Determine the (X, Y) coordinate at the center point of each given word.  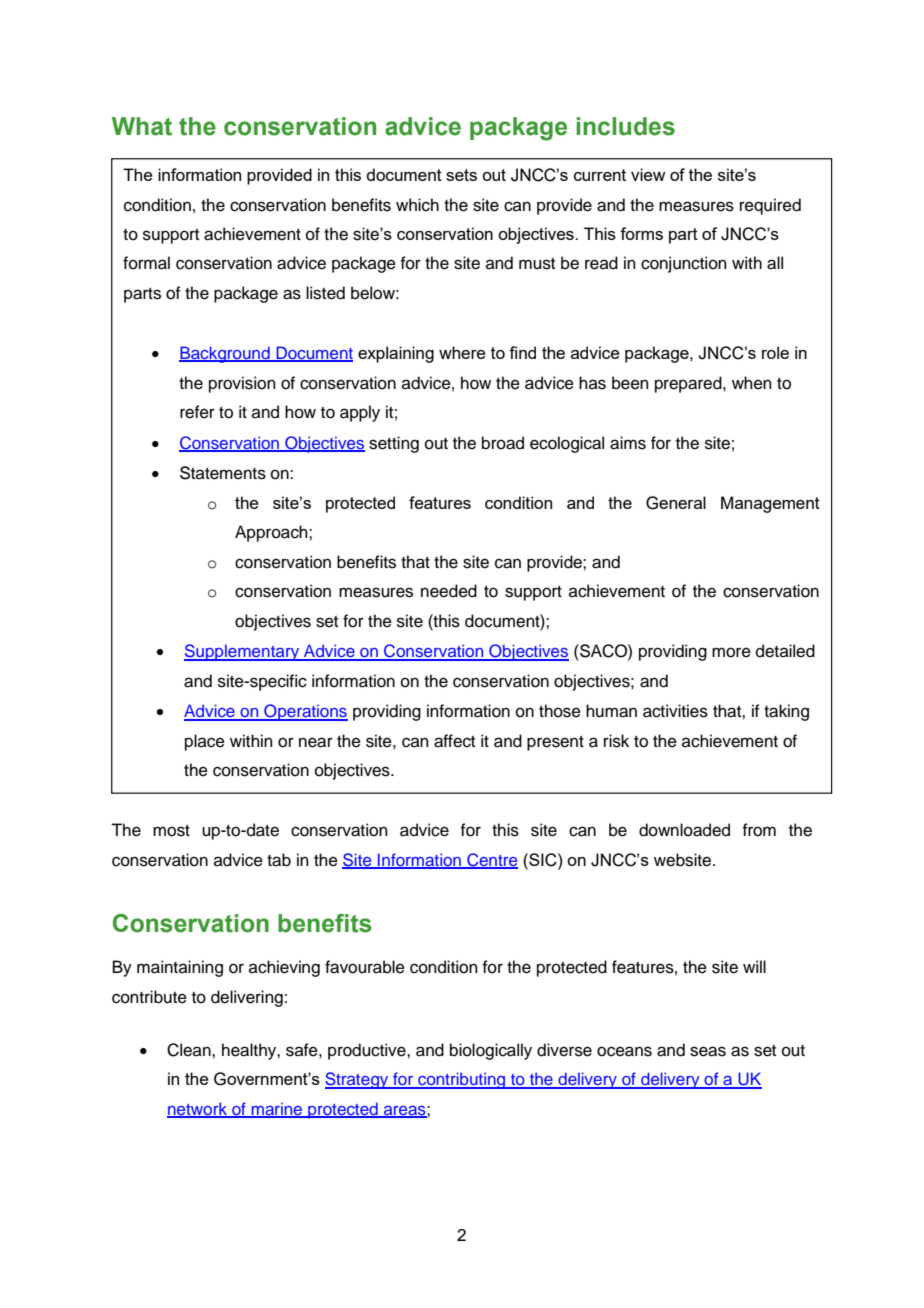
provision (242, 384)
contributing (462, 1080)
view (648, 174)
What (142, 126)
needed (449, 591)
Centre (491, 861)
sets (461, 175)
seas (708, 1051)
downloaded (684, 830)
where (462, 352)
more (731, 652)
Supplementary (243, 652)
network (198, 1110)
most (171, 831)
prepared (689, 384)
